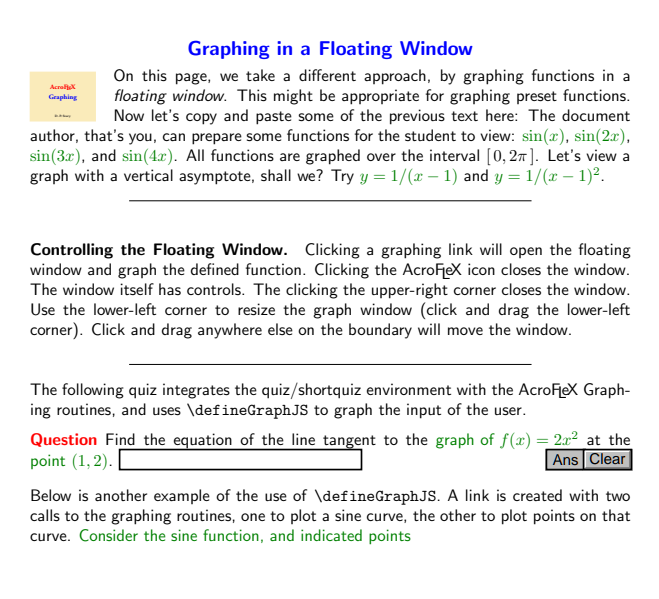 This document has height=599, width=659. What do you see at coordinates (526, 252) in the document?
I see `open` at bounding box center [526, 252].
